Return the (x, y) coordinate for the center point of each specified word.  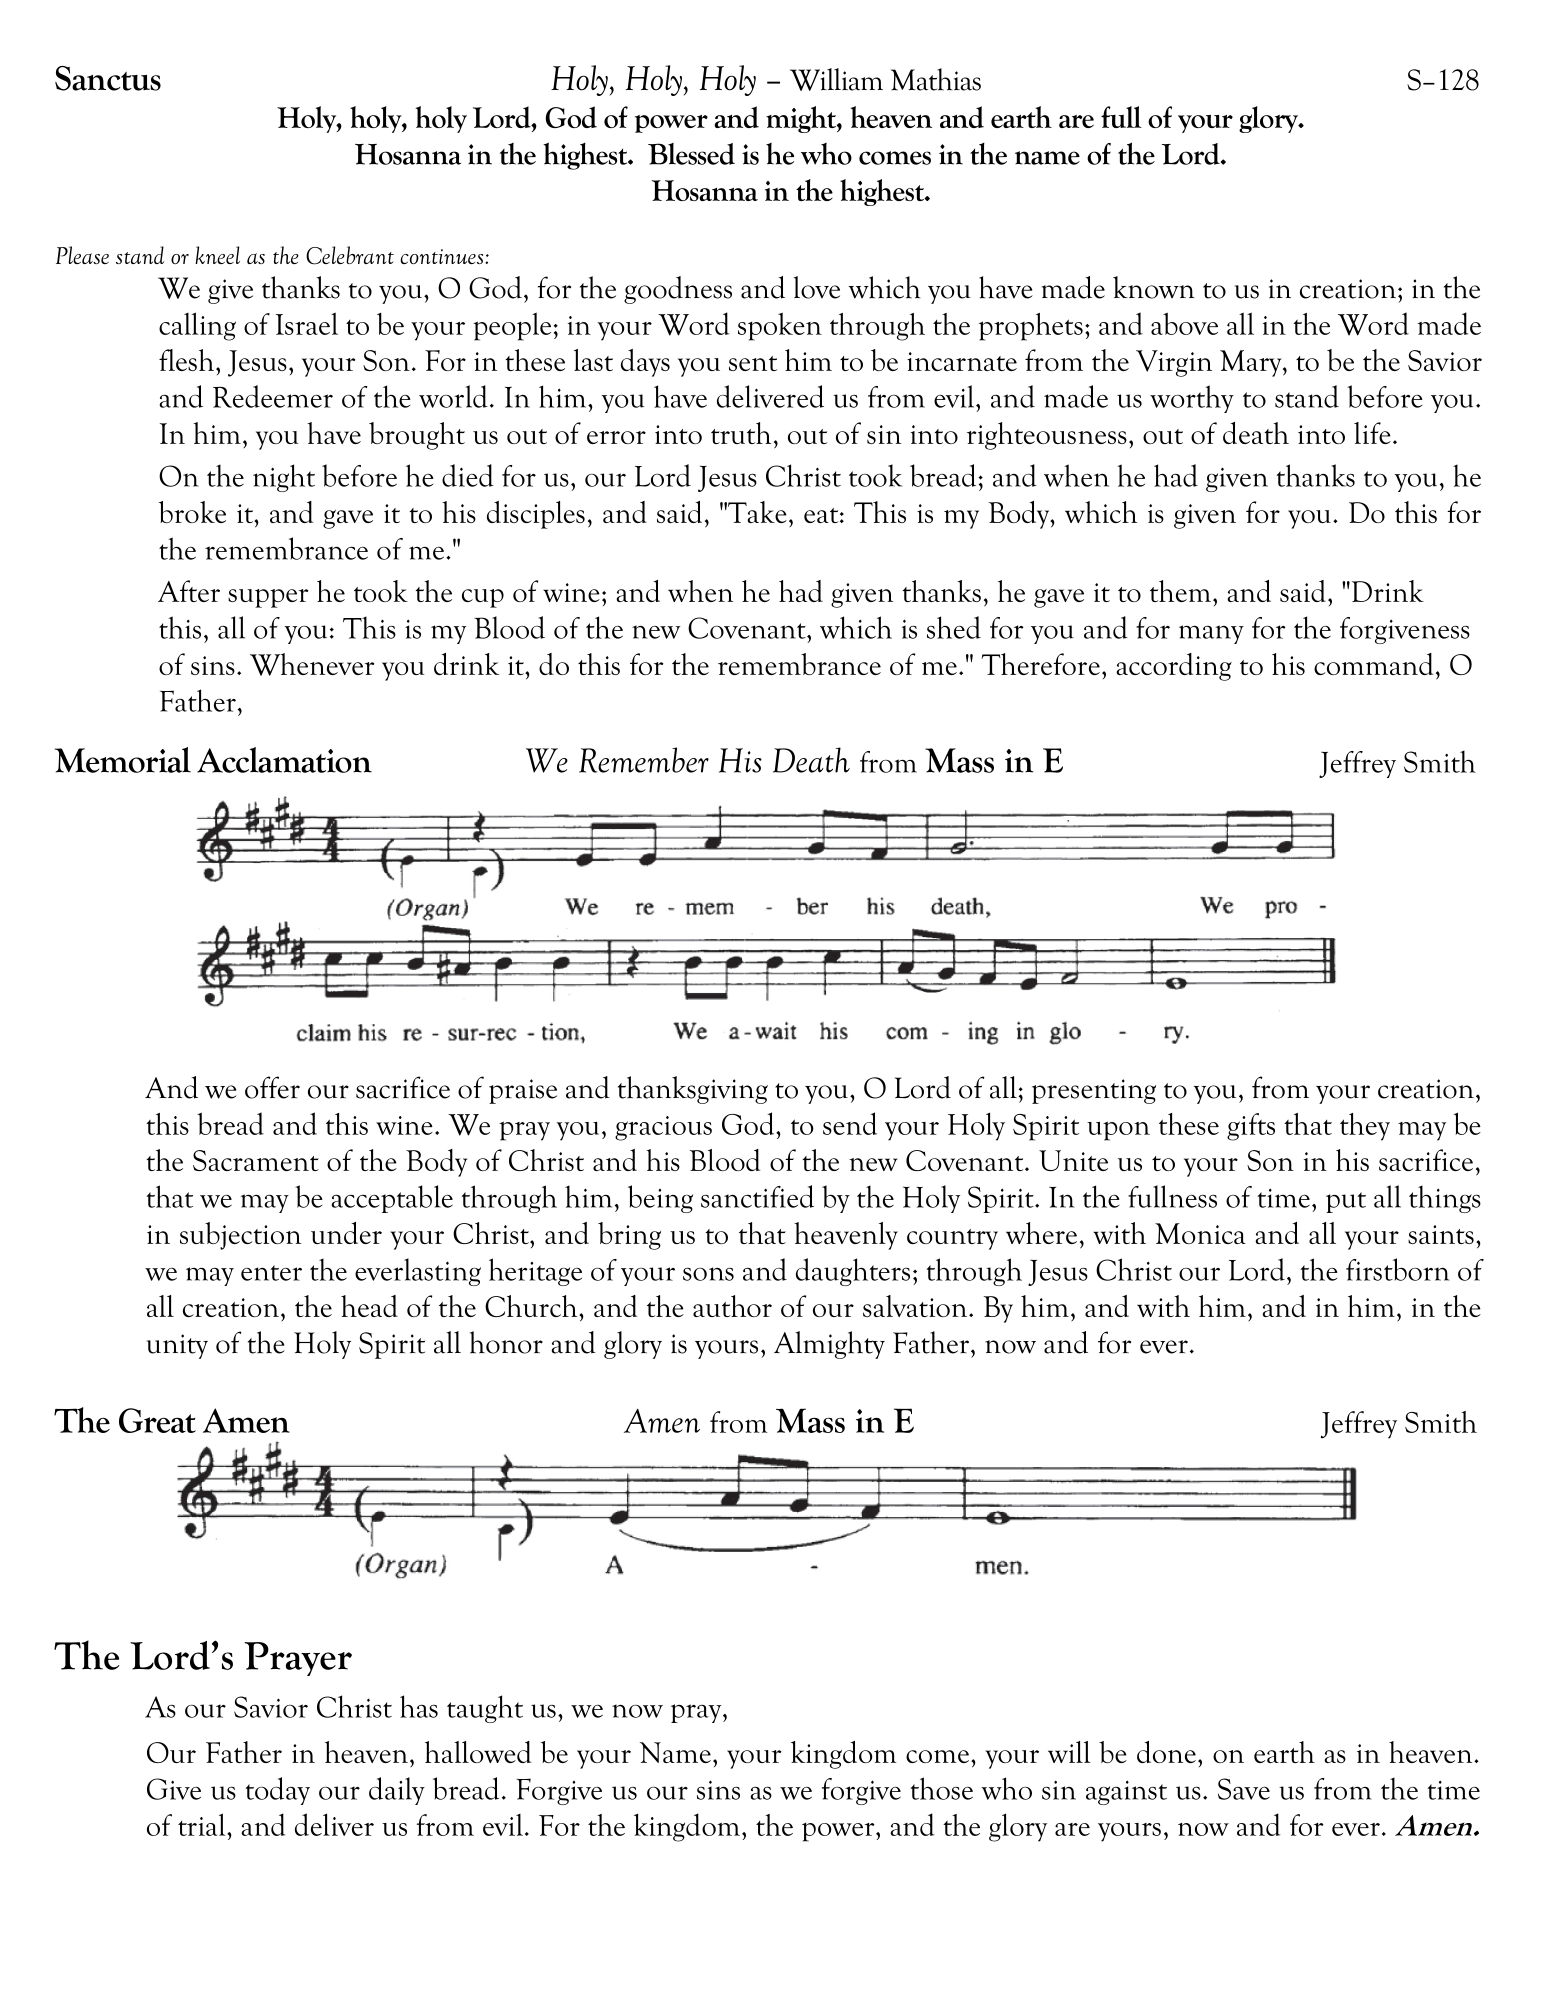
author (732, 1306)
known (1154, 287)
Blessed (691, 154)
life (1372, 433)
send (850, 1123)
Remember (644, 760)
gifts (1251, 1127)
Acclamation (284, 760)
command (1373, 664)
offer (272, 1087)
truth (741, 433)
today (277, 1791)
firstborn (1397, 1269)
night (284, 478)
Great (157, 1420)
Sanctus (108, 78)
